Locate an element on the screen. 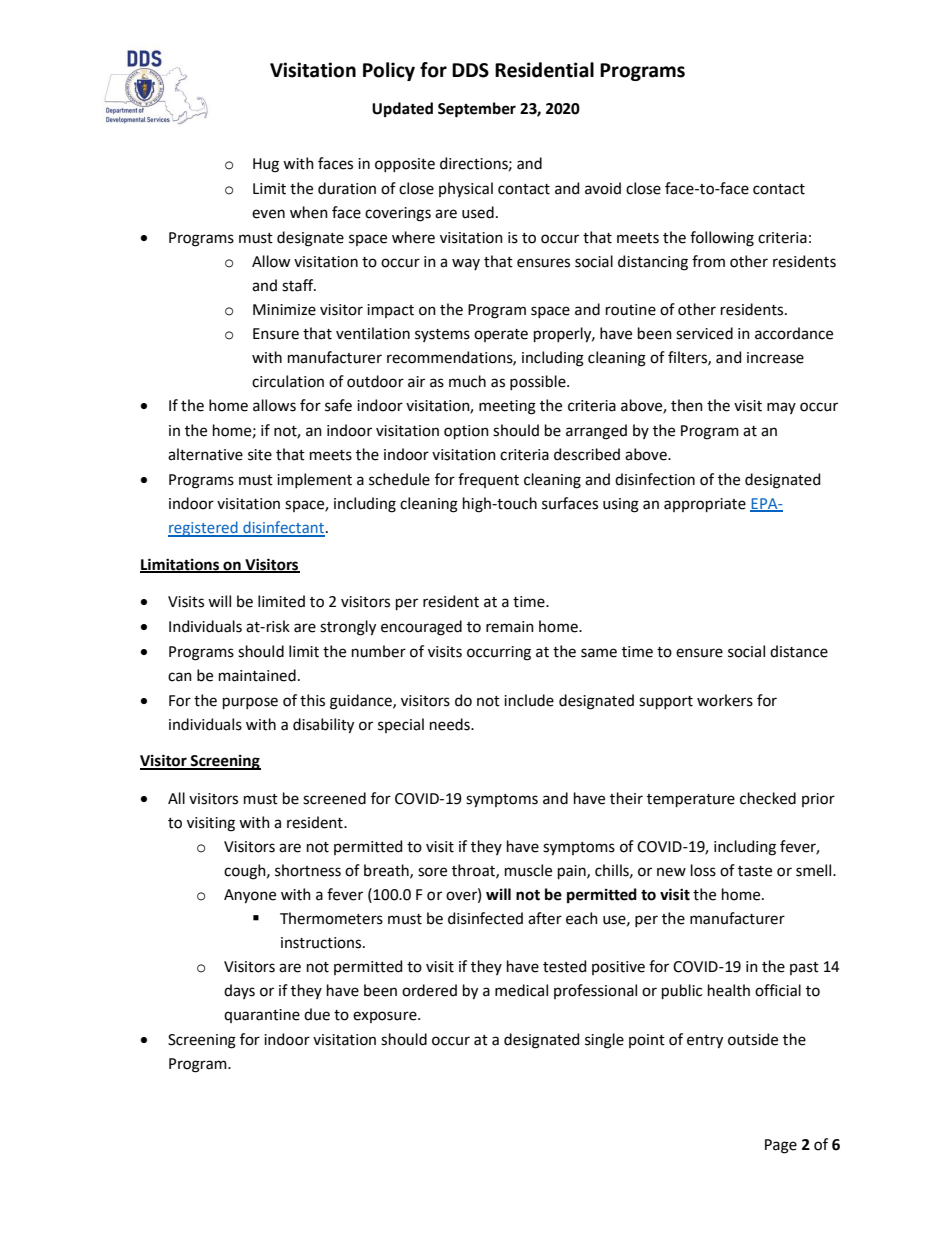 The height and width of the screenshot is (1233, 952). Hug is located at coordinates (266, 165).
